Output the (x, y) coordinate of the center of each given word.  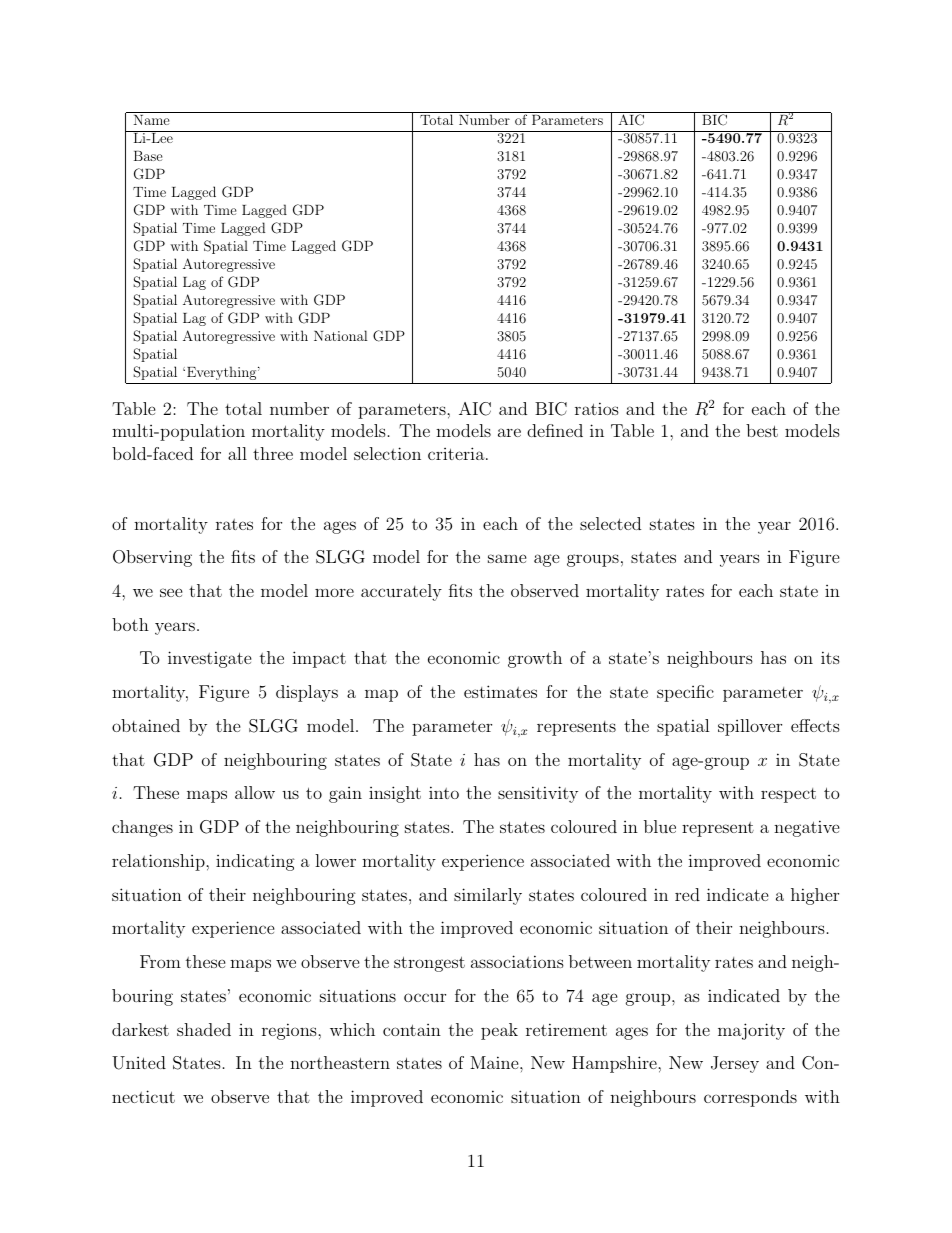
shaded (204, 1029)
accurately (401, 592)
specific (685, 693)
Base (148, 156)
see (171, 592)
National (341, 335)
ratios (597, 408)
